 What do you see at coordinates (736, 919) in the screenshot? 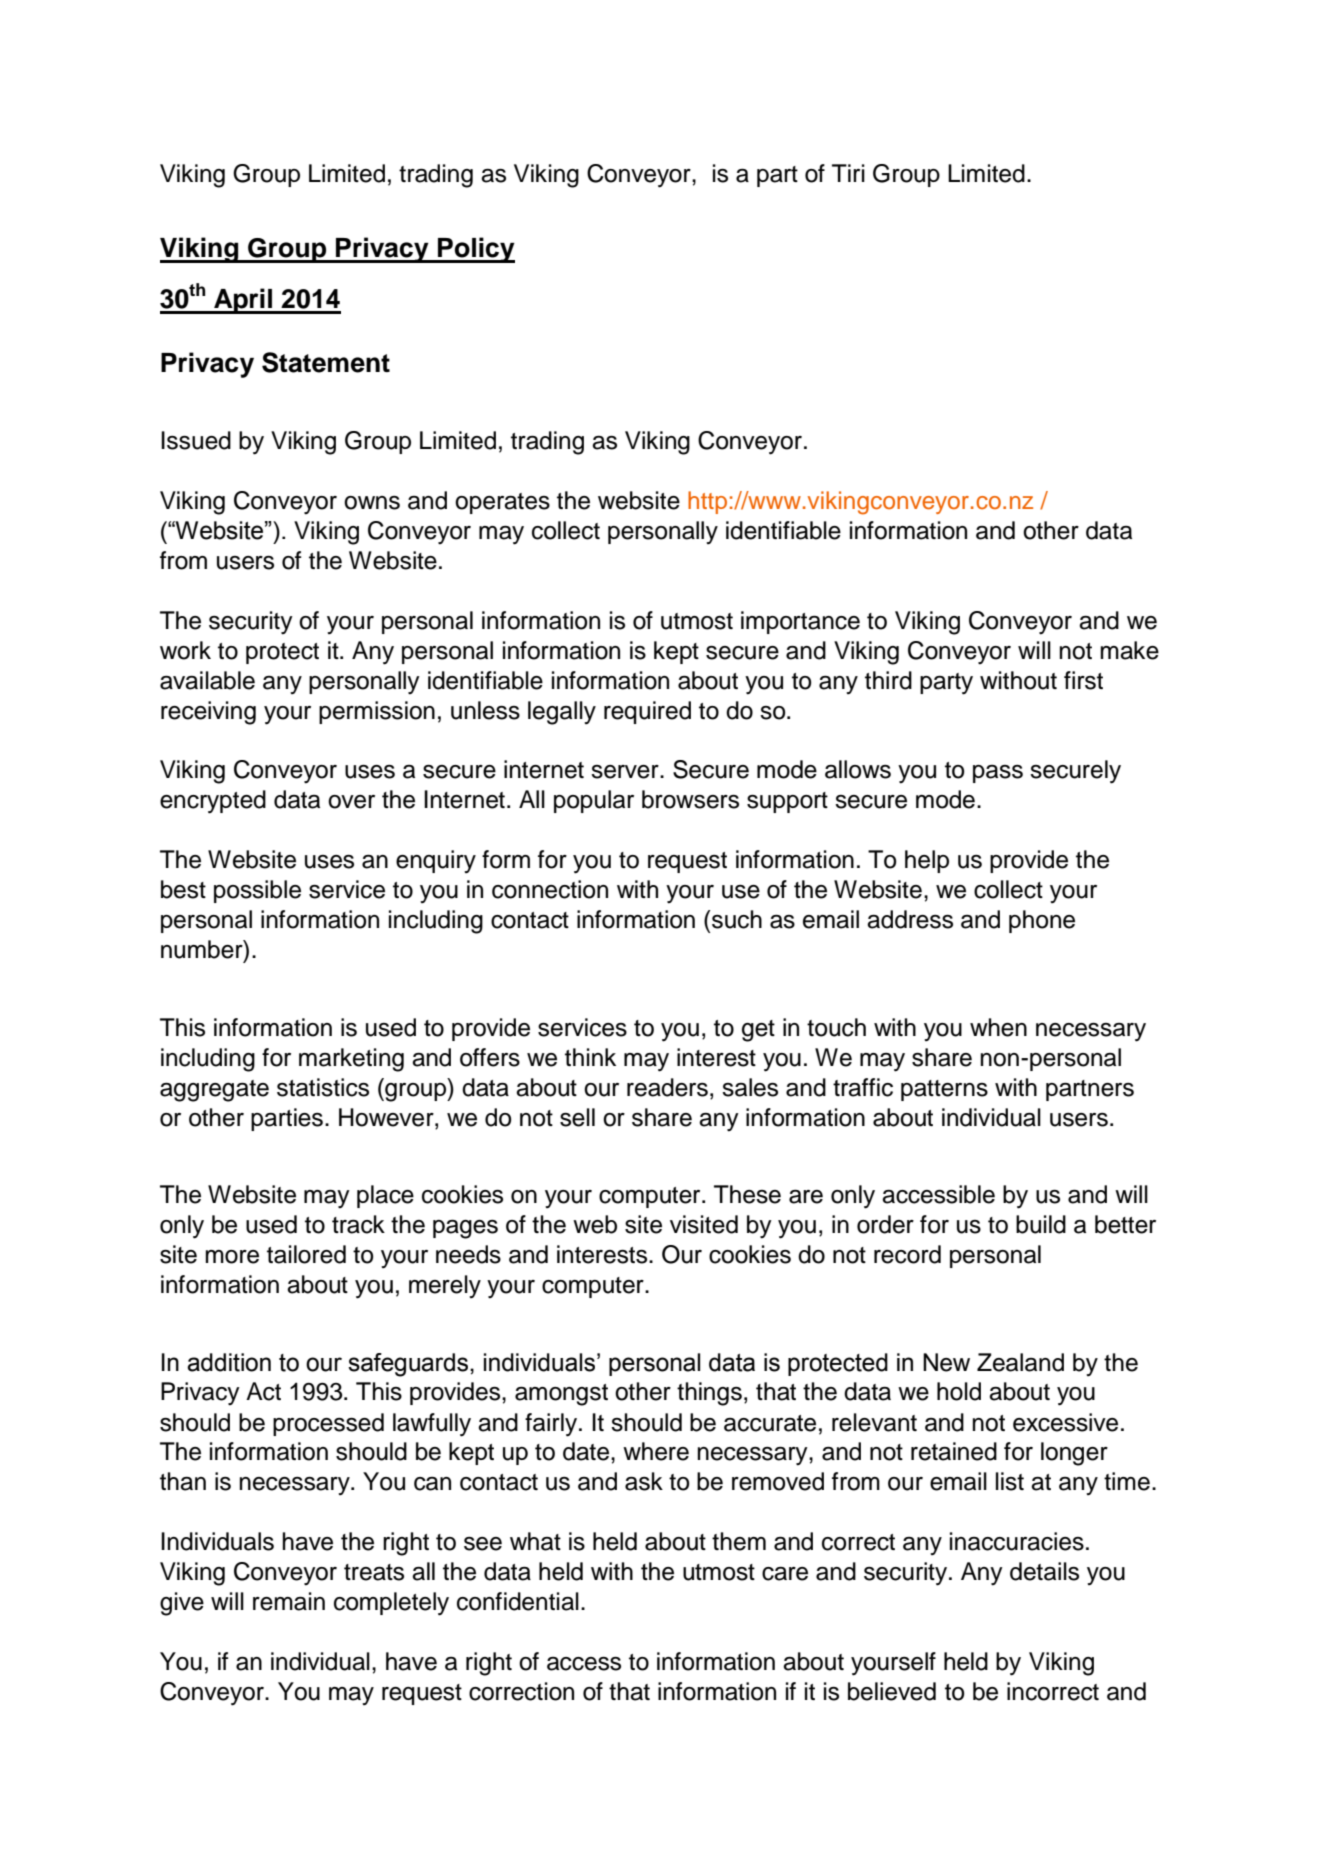
I see `such` at bounding box center [736, 919].
